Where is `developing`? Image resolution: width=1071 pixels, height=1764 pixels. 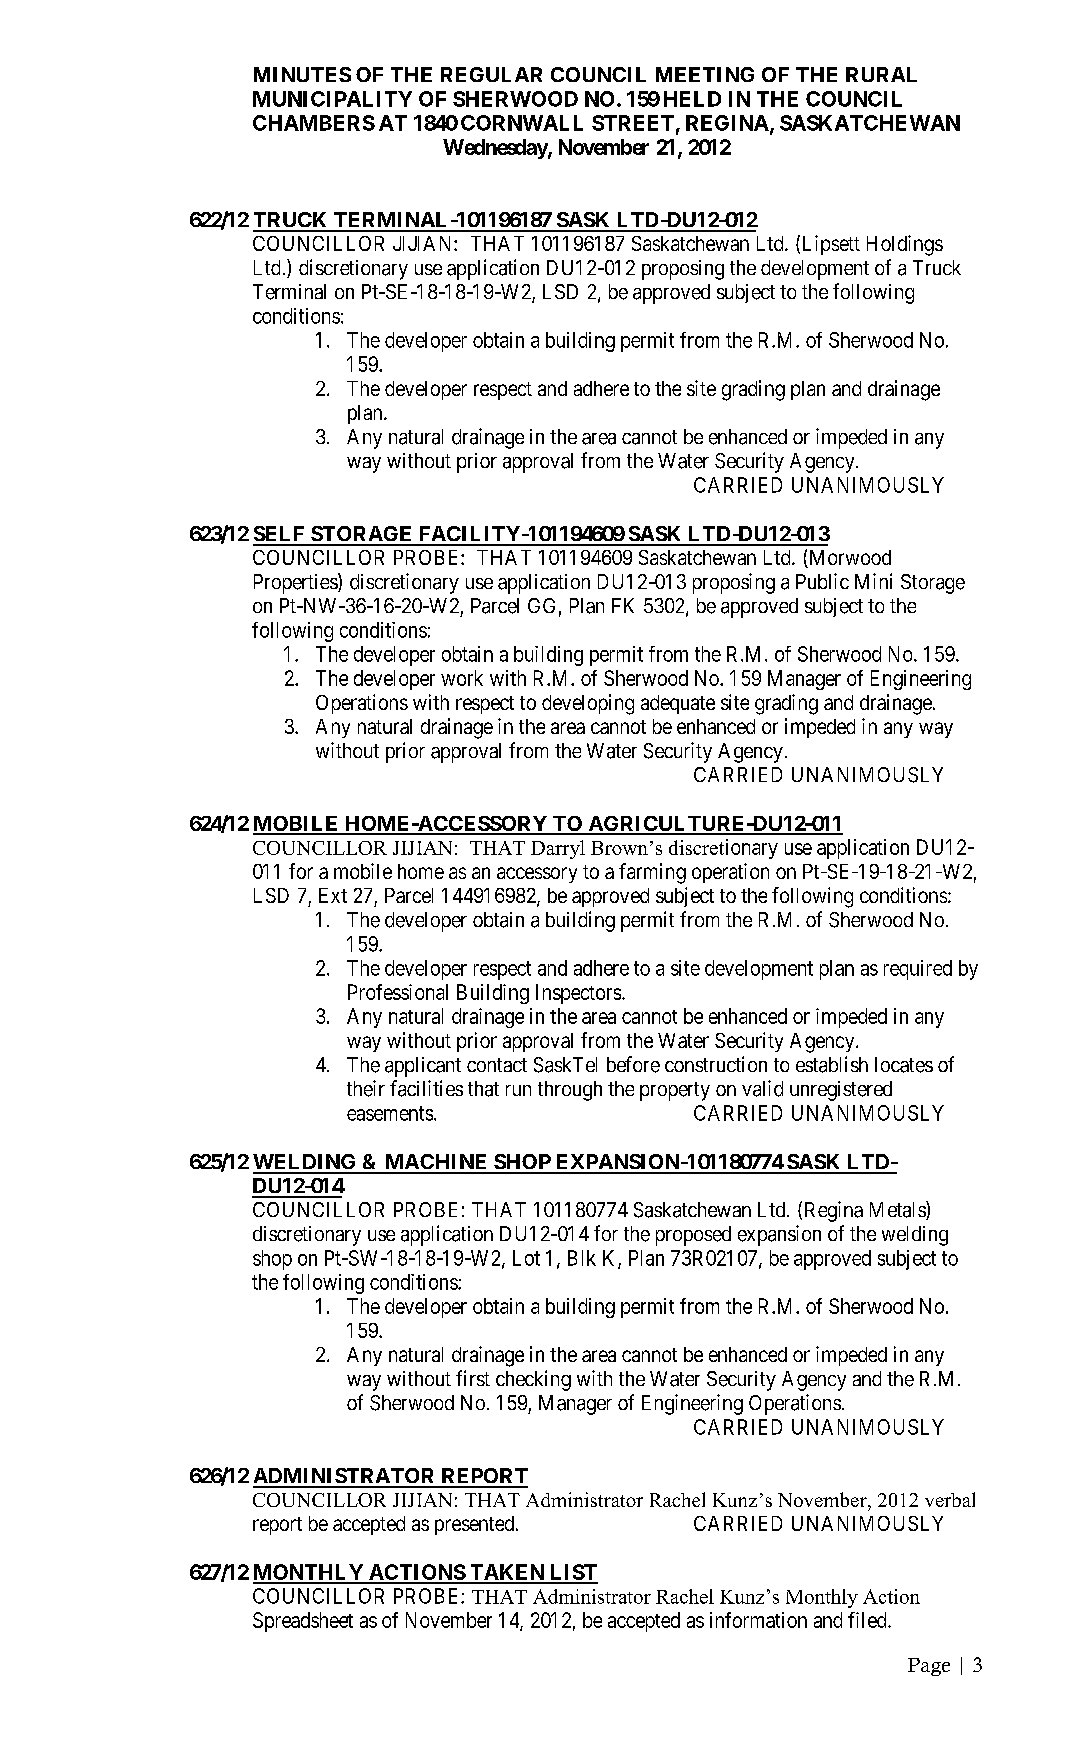 developing is located at coordinates (588, 704).
